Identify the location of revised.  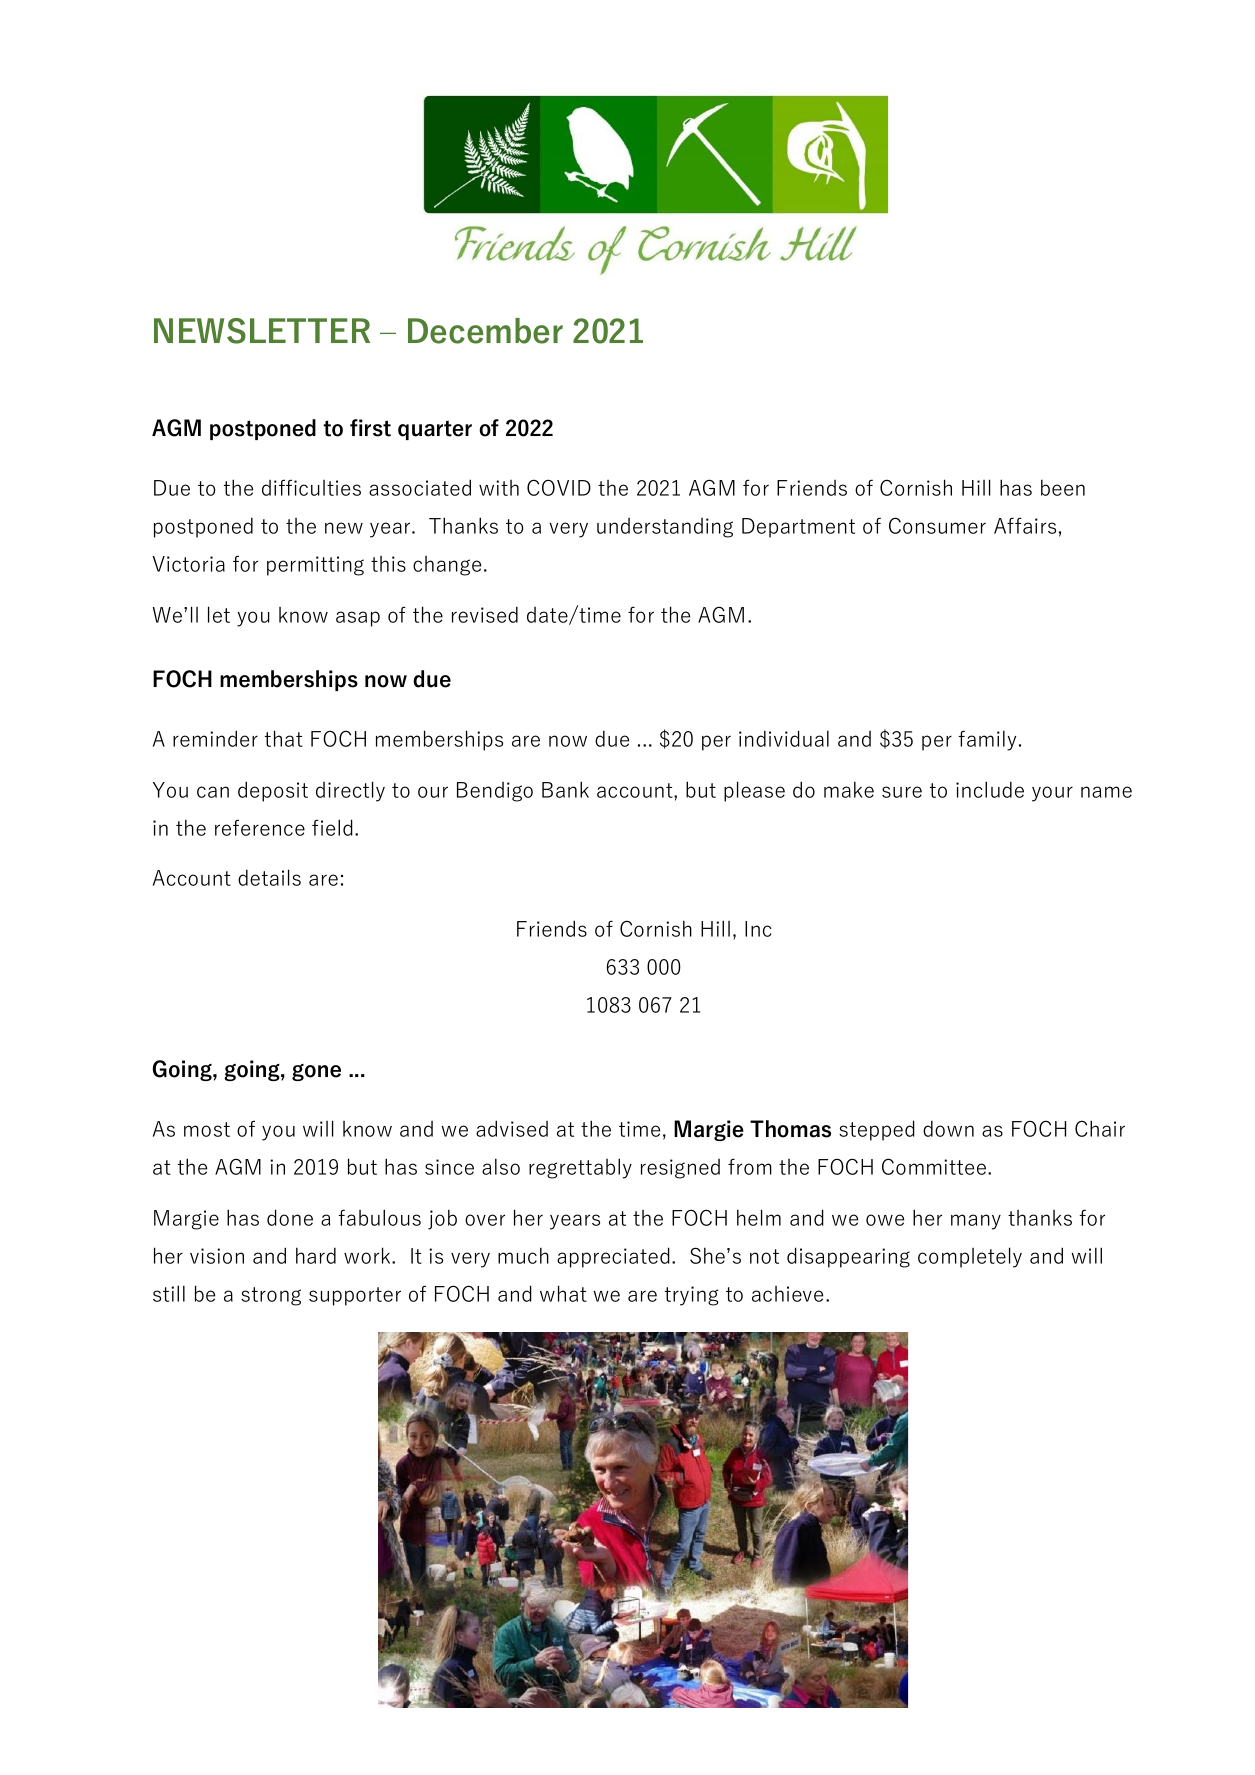
(485, 614).
